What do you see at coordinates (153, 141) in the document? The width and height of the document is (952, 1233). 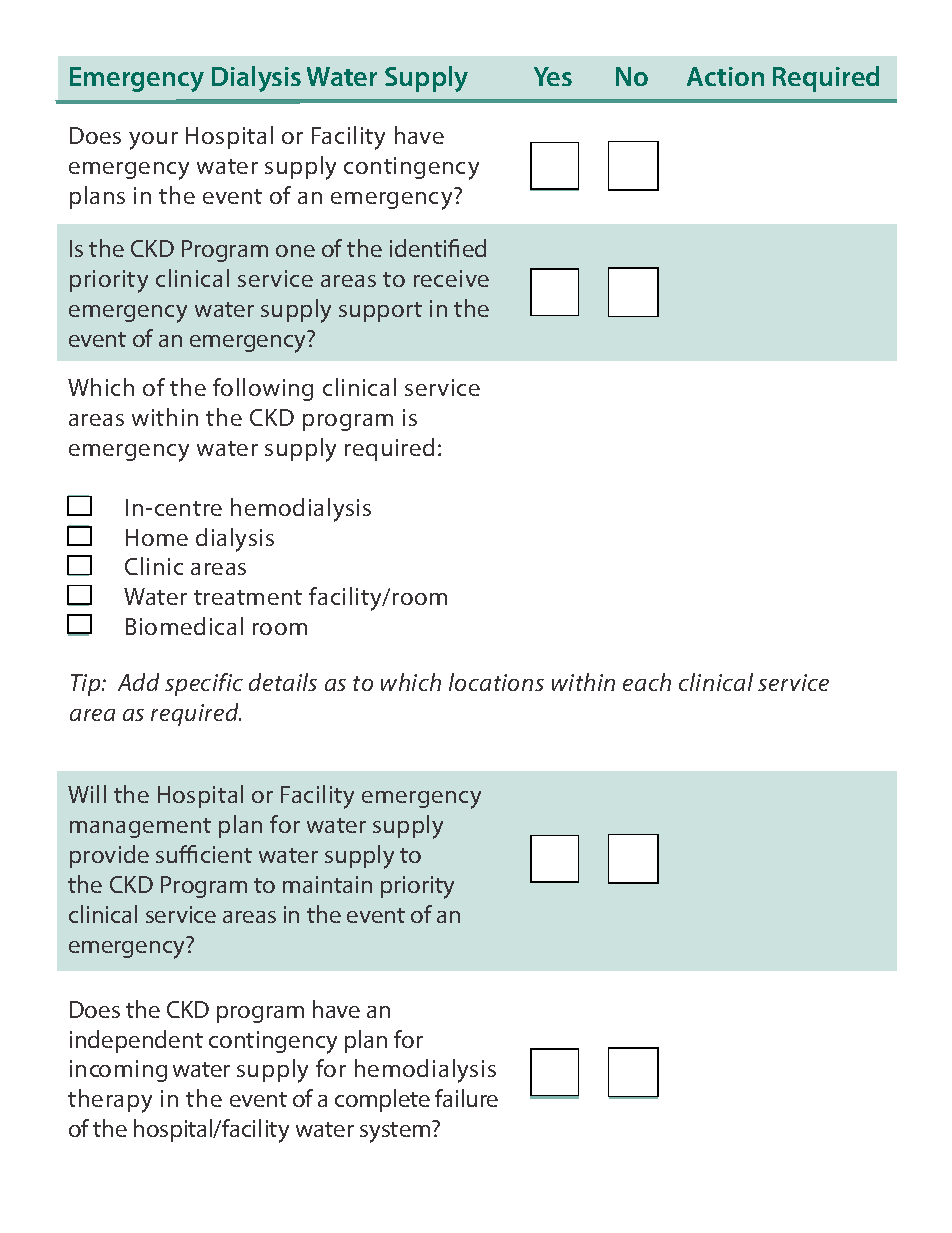 I see `your` at bounding box center [153, 141].
